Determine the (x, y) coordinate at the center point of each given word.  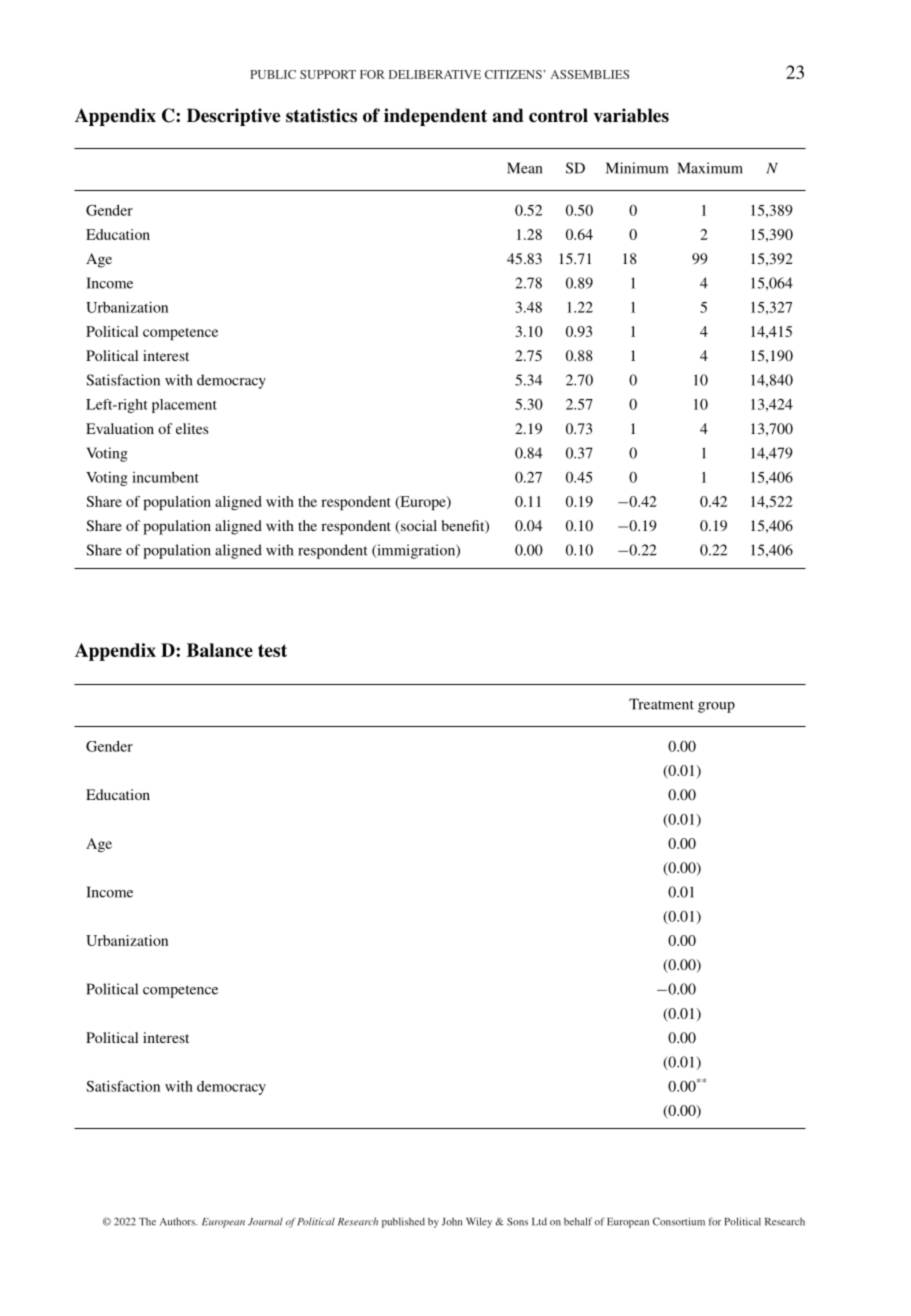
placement (184, 406)
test (272, 650)
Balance (220, 650)
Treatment (661, 704)
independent (435, 117)
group (716, 707)
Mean (524, 168)
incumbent (165, 477)
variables (631, 115)
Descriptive (233, 117)
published (403, 1222)
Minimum (637, 168)
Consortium (679, 1221)
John (452, 1222)
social (418, 527)
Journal (265, 1222)
